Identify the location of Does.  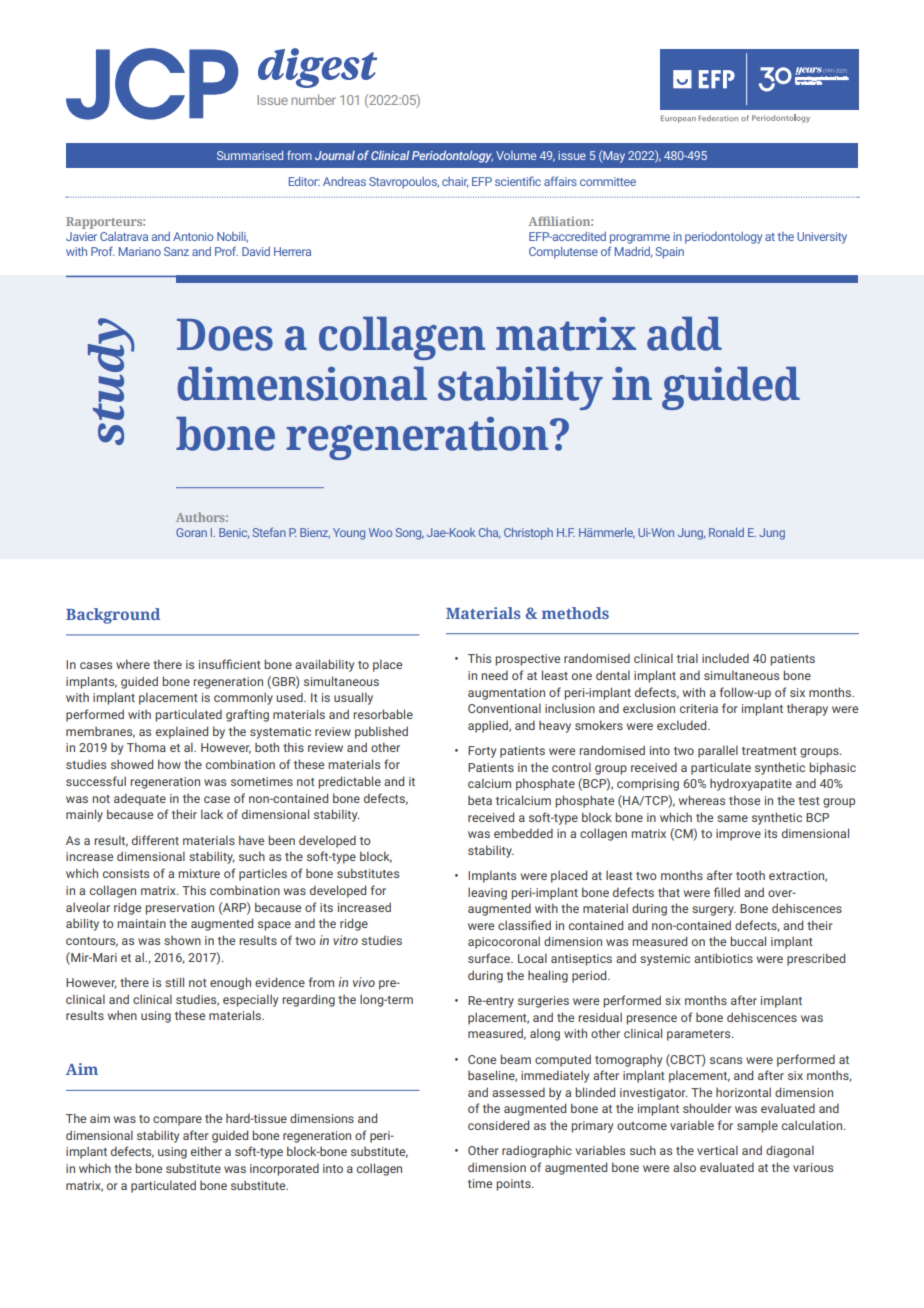
(225, 335).
